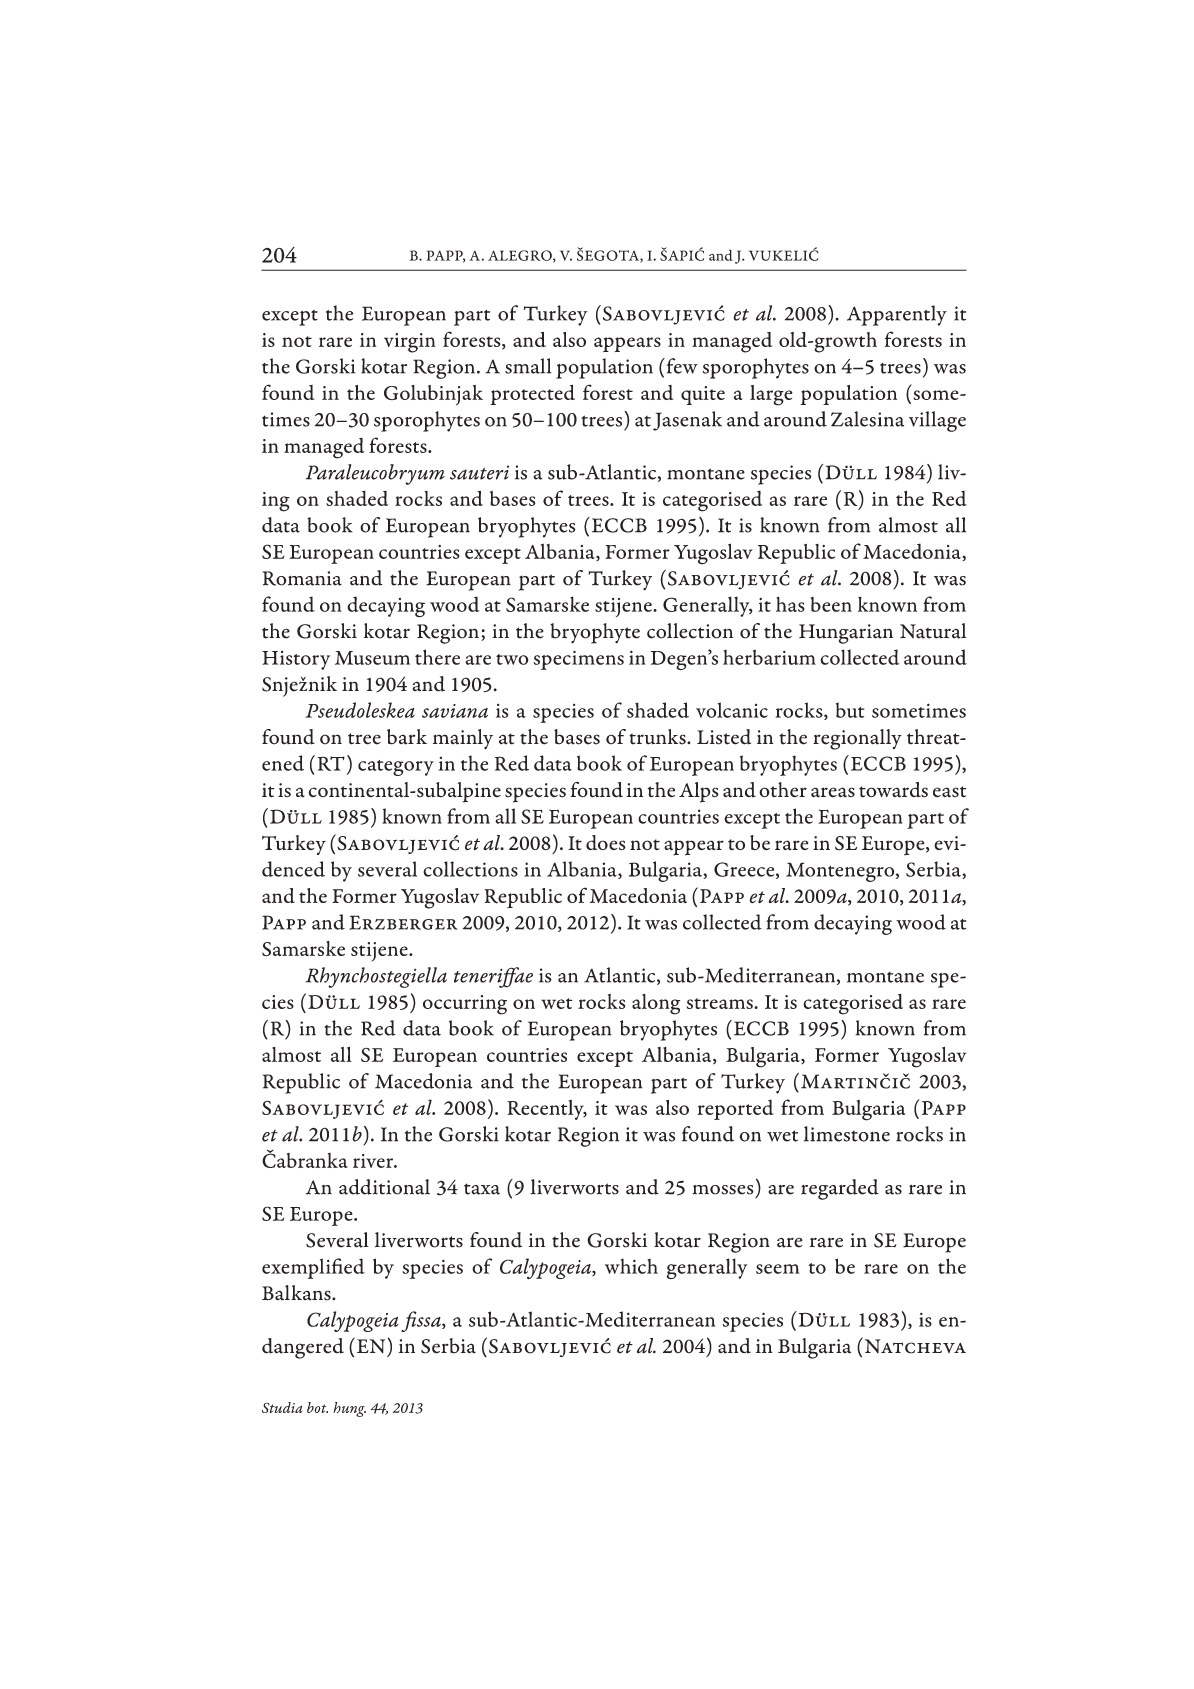  I want to click on Museum, so click(372, 658).
